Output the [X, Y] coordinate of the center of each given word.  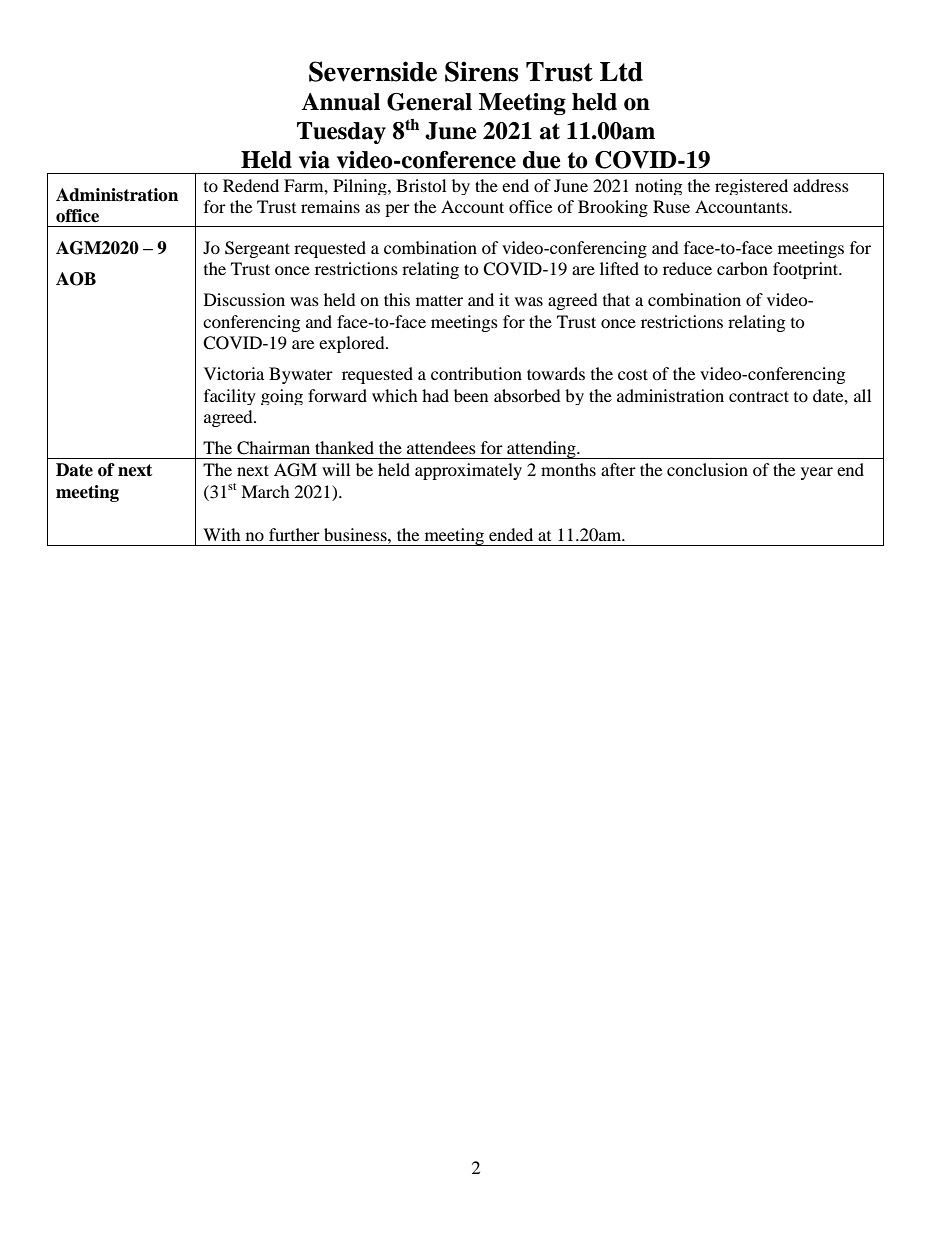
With [222, 534]
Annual [340, 102]
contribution [476, 373]
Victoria [234, 373]
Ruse [671, 206]
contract [759, 396]
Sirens [481, 71]
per [397, 210]
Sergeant [257, 249]
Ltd [621, 72]
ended [511, 534]
